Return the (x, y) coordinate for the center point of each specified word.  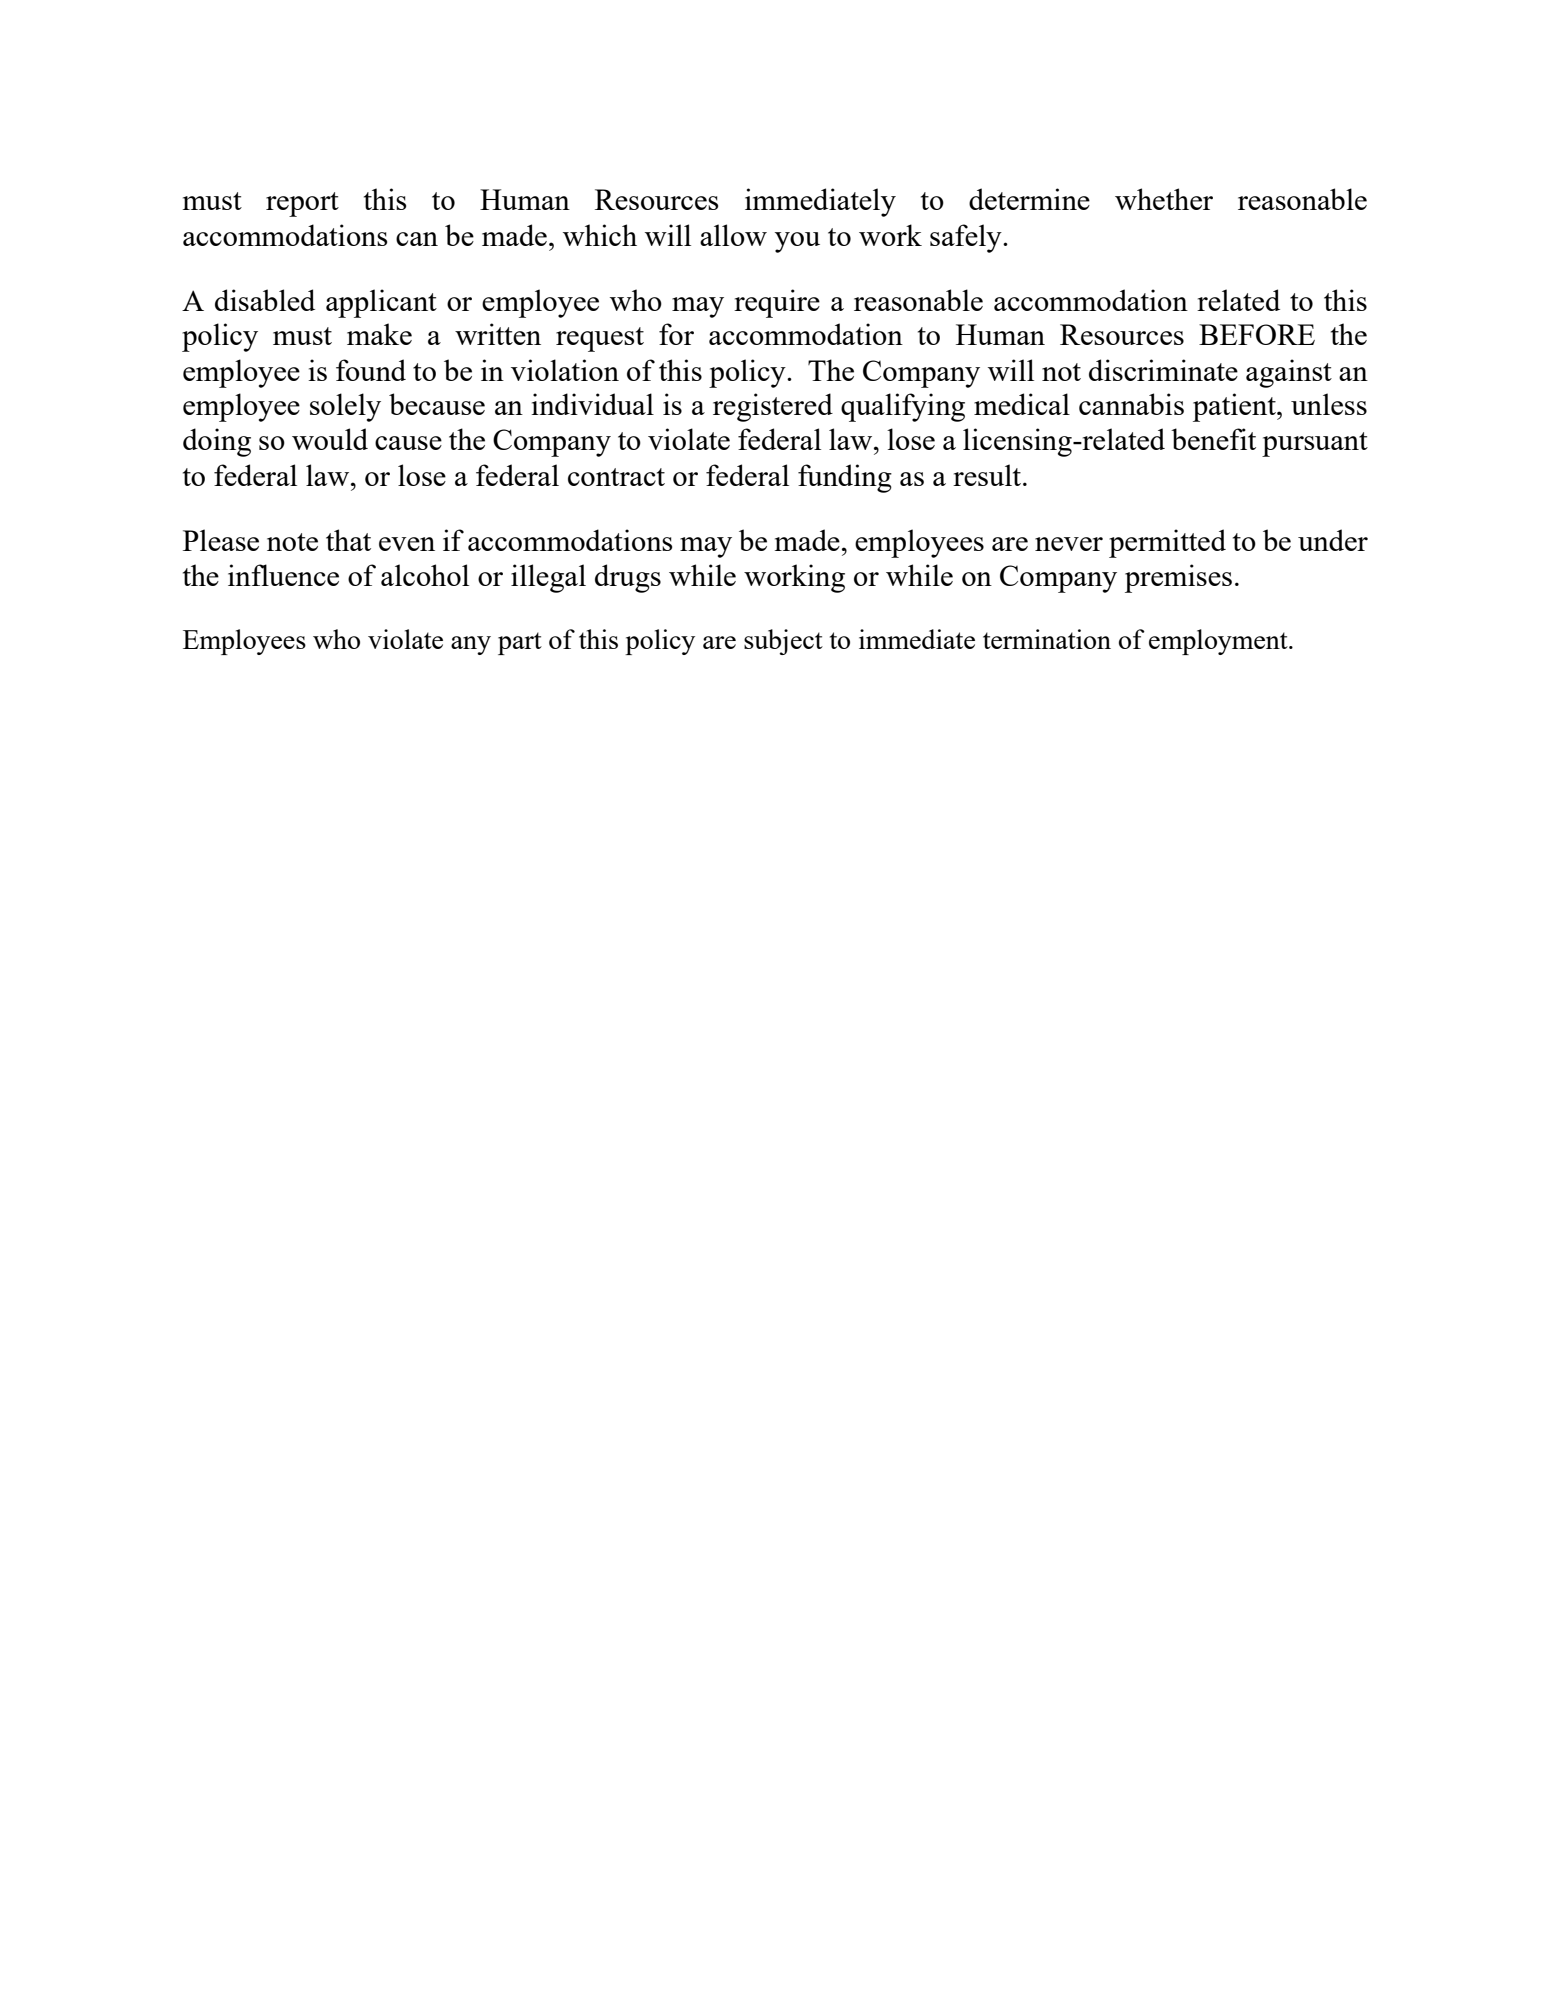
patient (1235, 407)
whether (1164, 199)
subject (783, 642)
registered (773, 407)
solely (345, 407)
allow (733, 235)
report (302, 204)
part (520, 643)
